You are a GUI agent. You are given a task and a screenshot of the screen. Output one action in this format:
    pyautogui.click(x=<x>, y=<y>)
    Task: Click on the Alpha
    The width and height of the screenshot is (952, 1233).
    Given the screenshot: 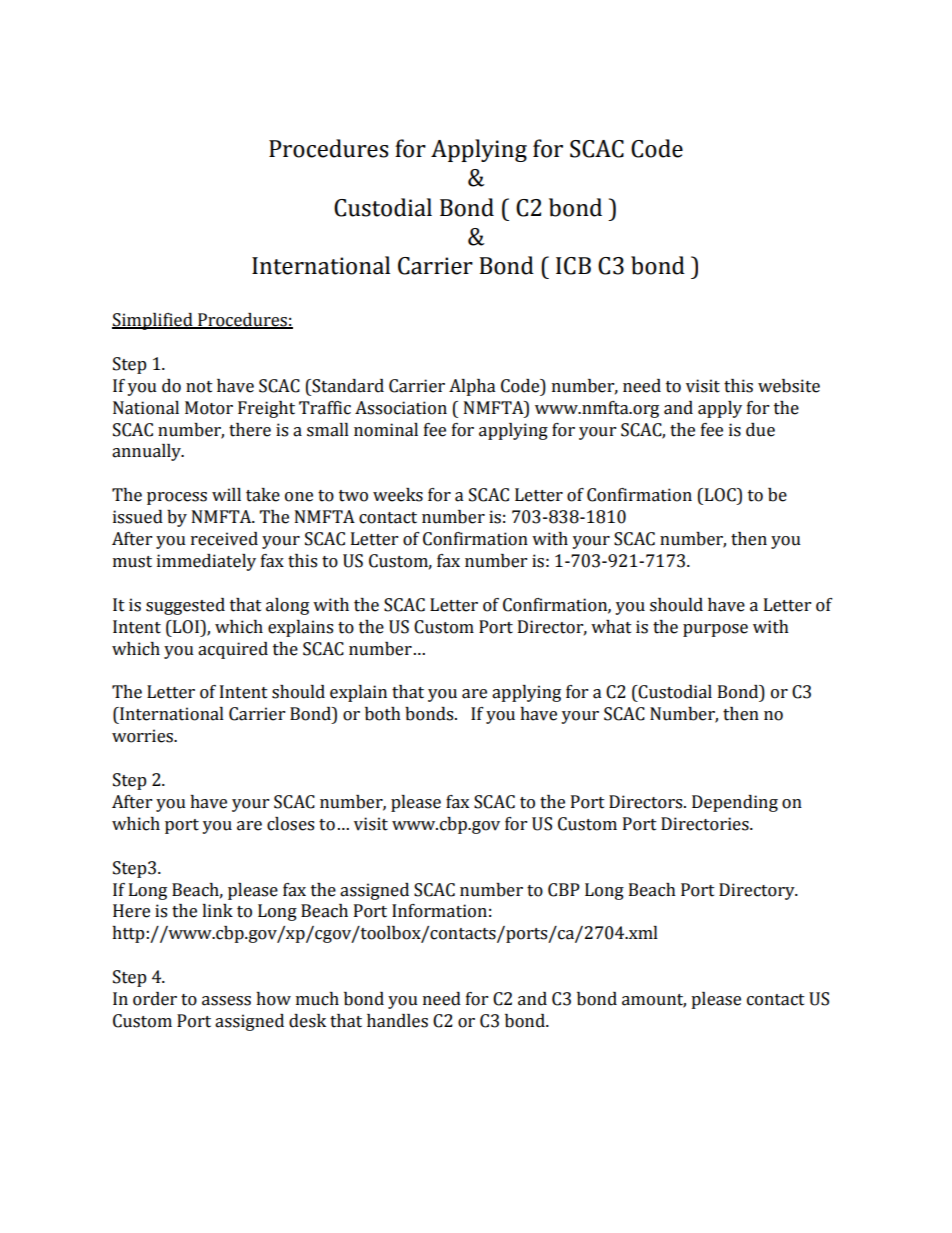 What is the action you would take?
    pyautogui.click(x=472, y=387)
